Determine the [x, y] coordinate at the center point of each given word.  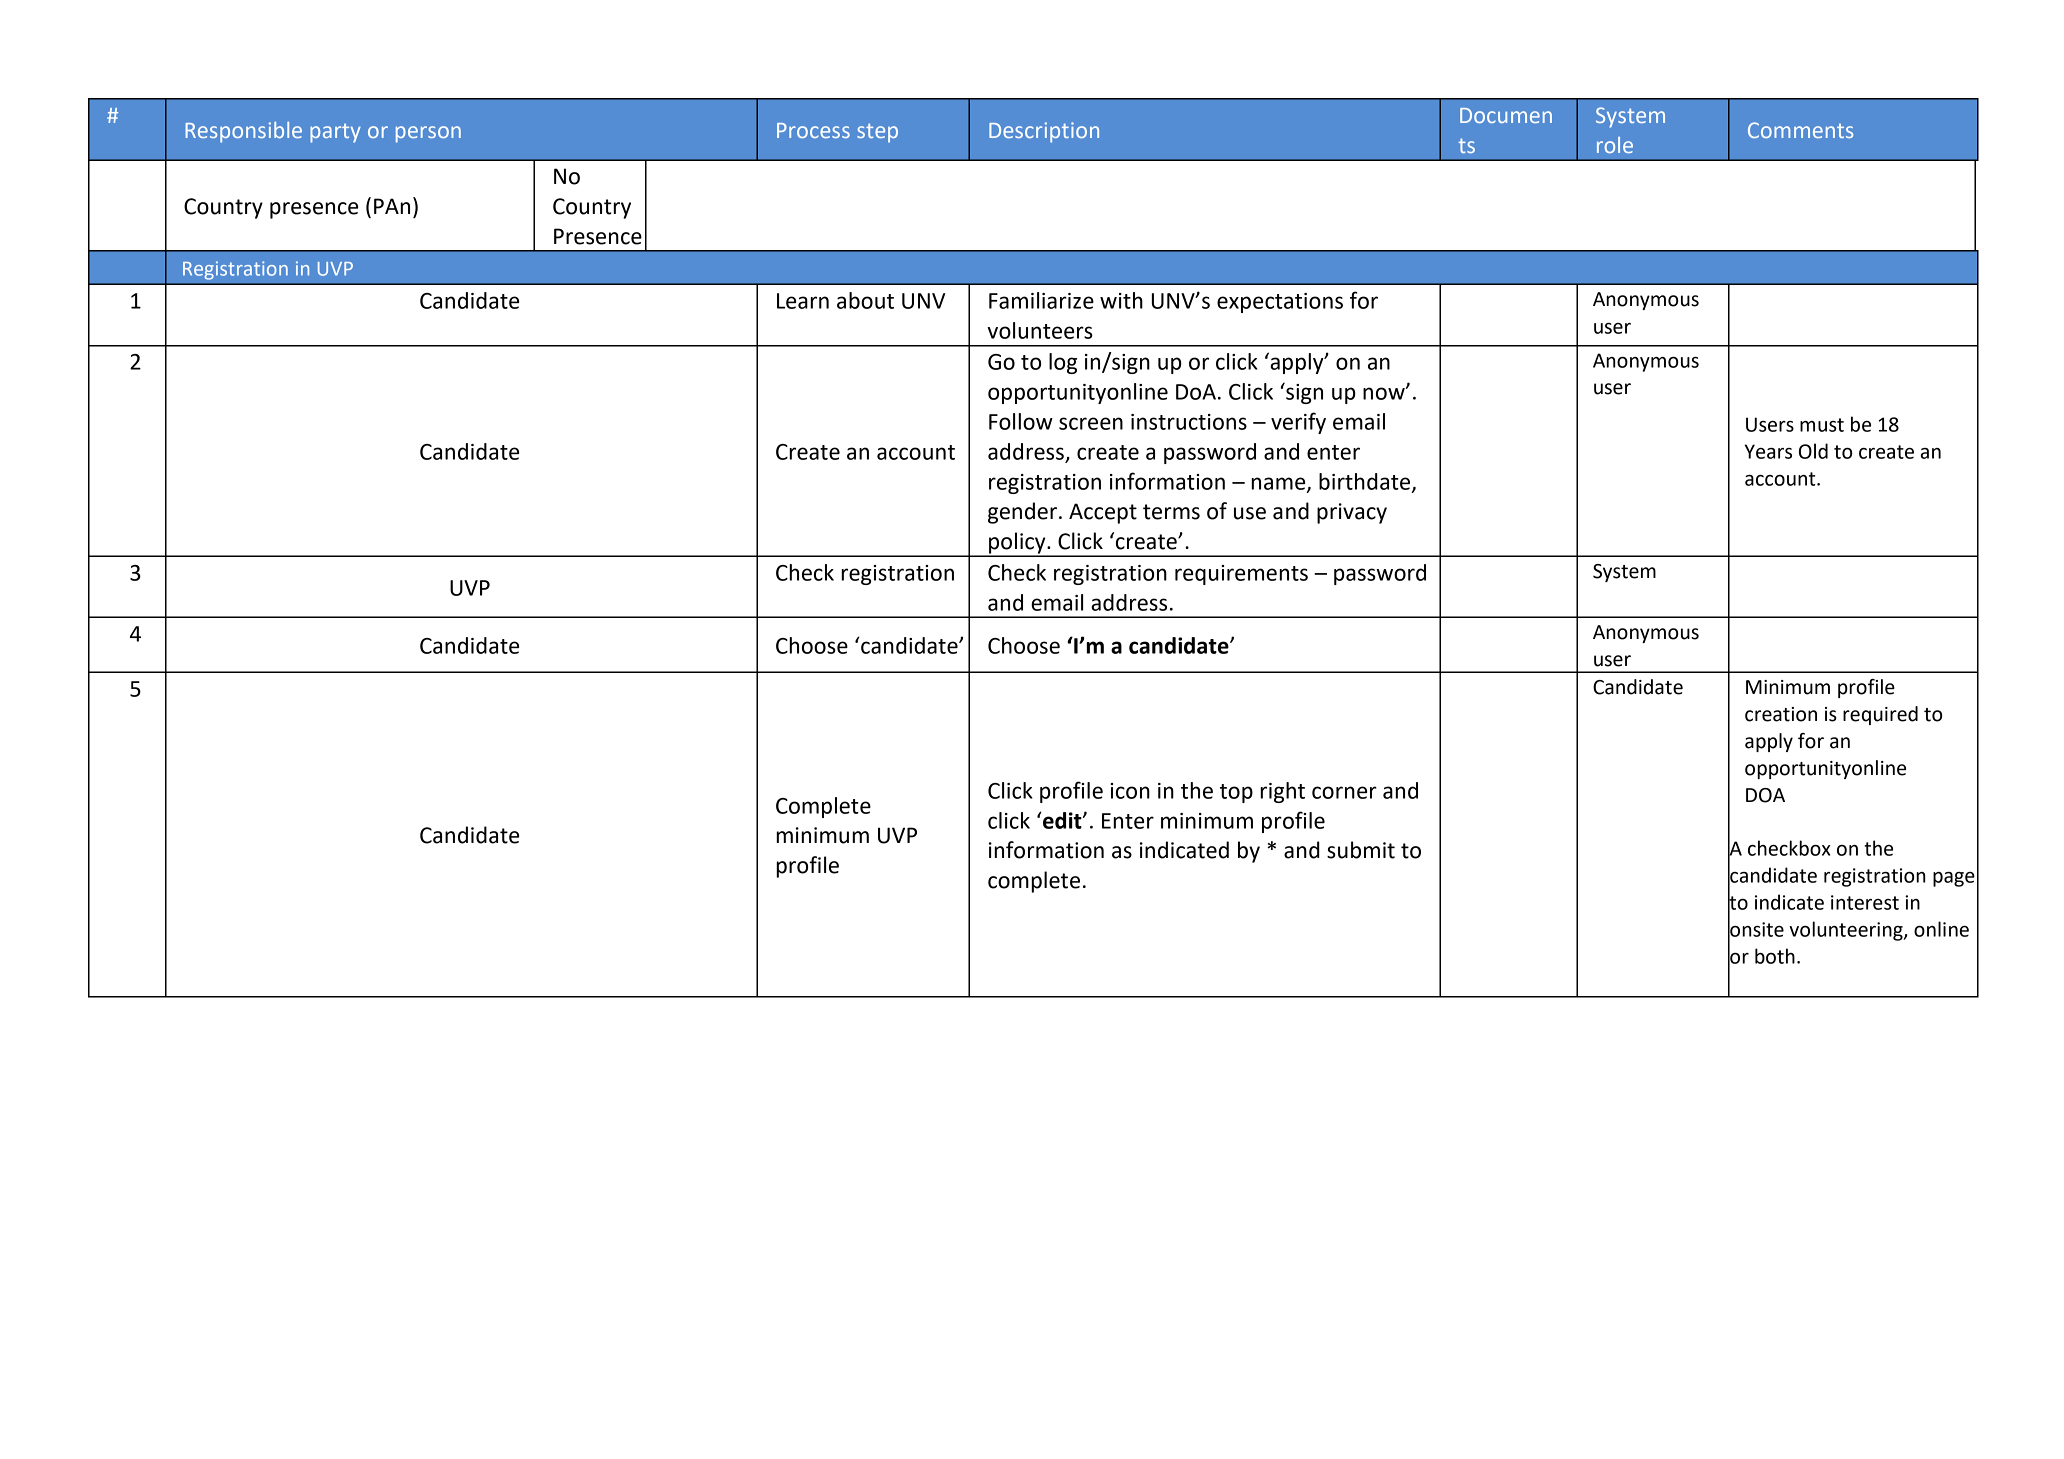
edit [1062, 820]
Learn [803, 301]
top [1236, 793]
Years [1768, 451]
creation [1781, 714]
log [1063, 363]
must [1822, 425]
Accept [1103, 513]
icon [1130, 791]
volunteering [1847, 931]
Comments [1800, 130]
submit [1361, 850]
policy [1017, 544]
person [428, 134]
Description [1044, 132]
